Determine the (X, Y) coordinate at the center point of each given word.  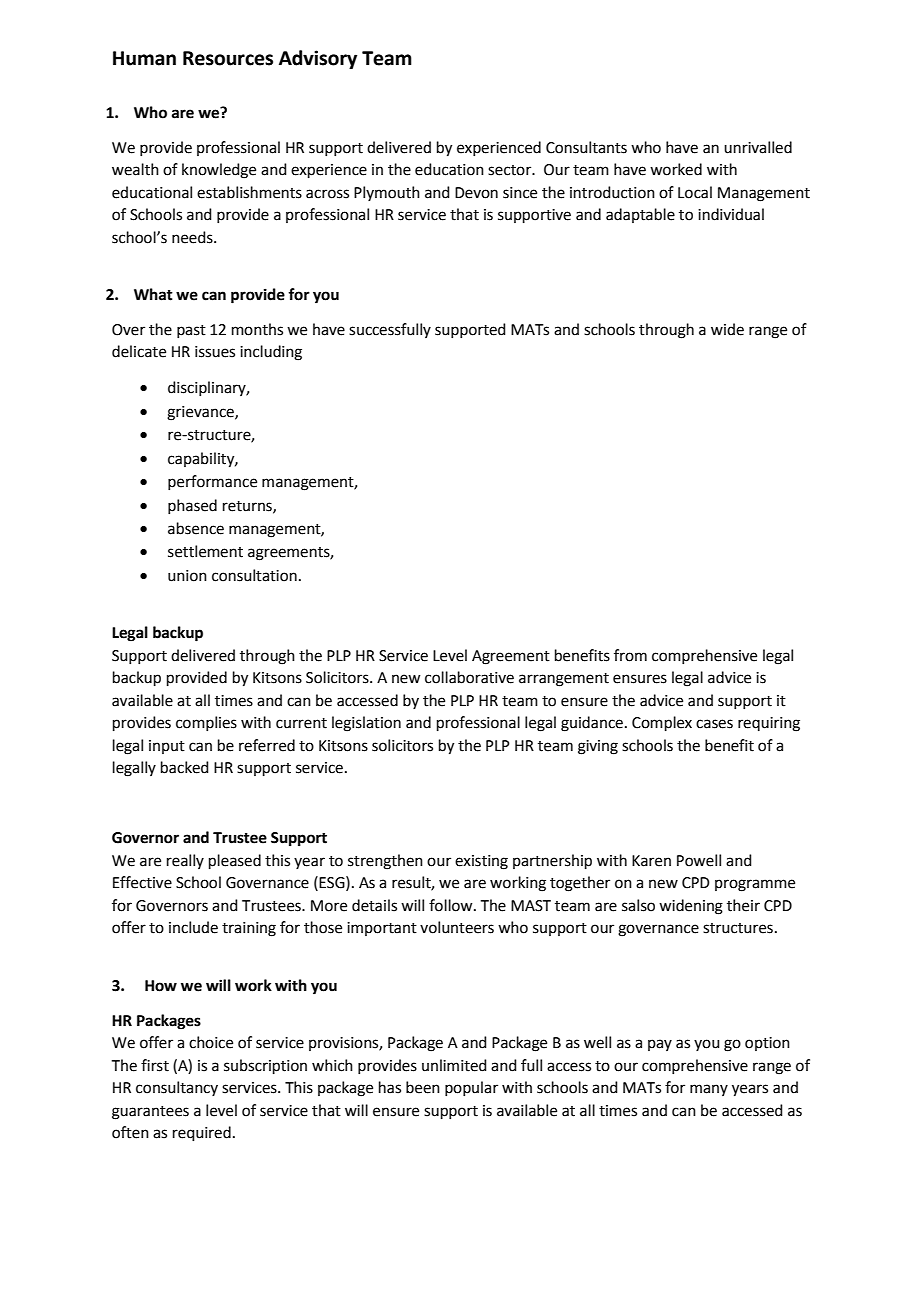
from (630, 655)
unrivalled (758, 147)
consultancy (177, 1088)
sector (511, 170)
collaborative (469, 677)
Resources (228, 58)
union (187, 576)
